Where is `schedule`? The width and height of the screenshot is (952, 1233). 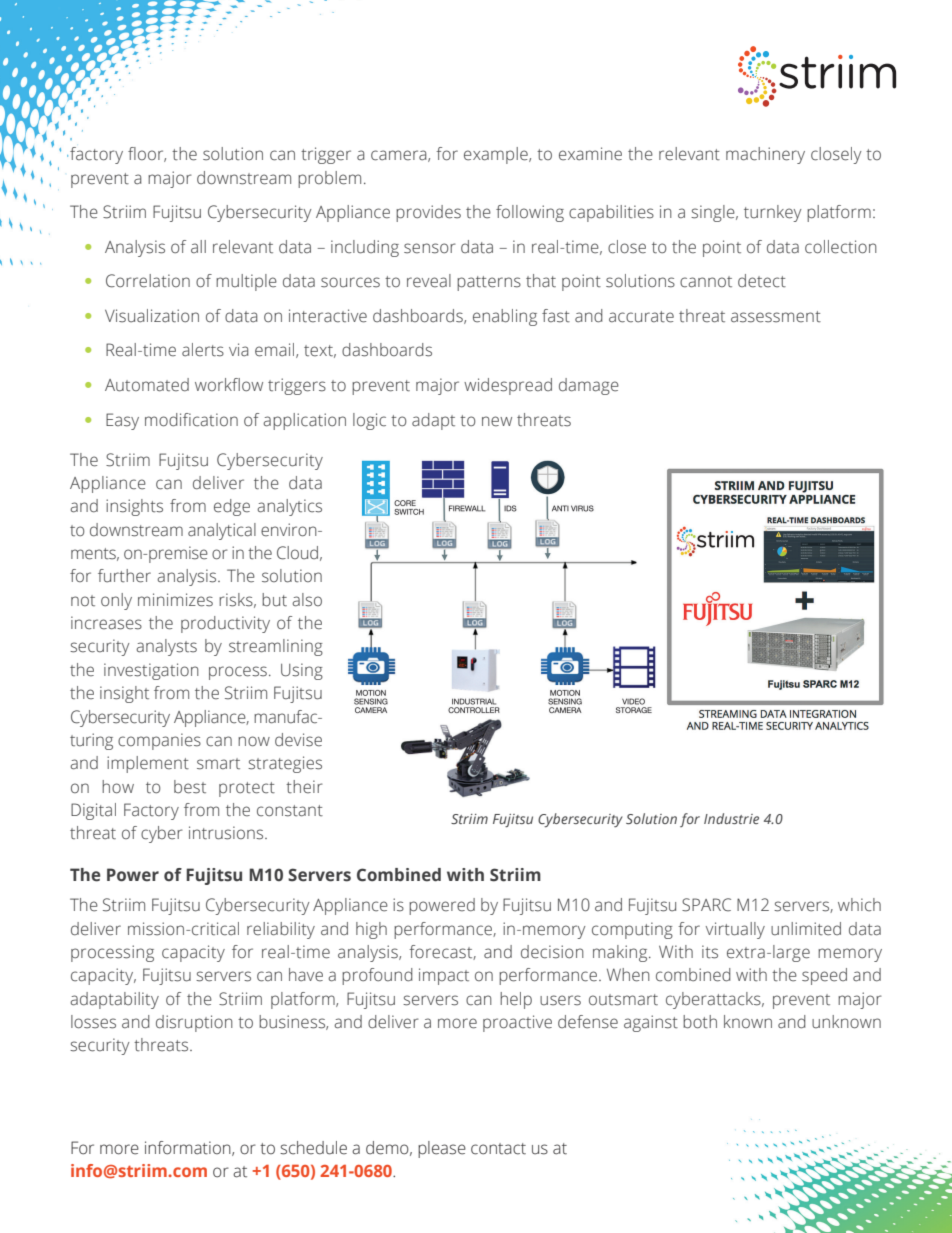
schedule is located at coordinates (313, 1148).
